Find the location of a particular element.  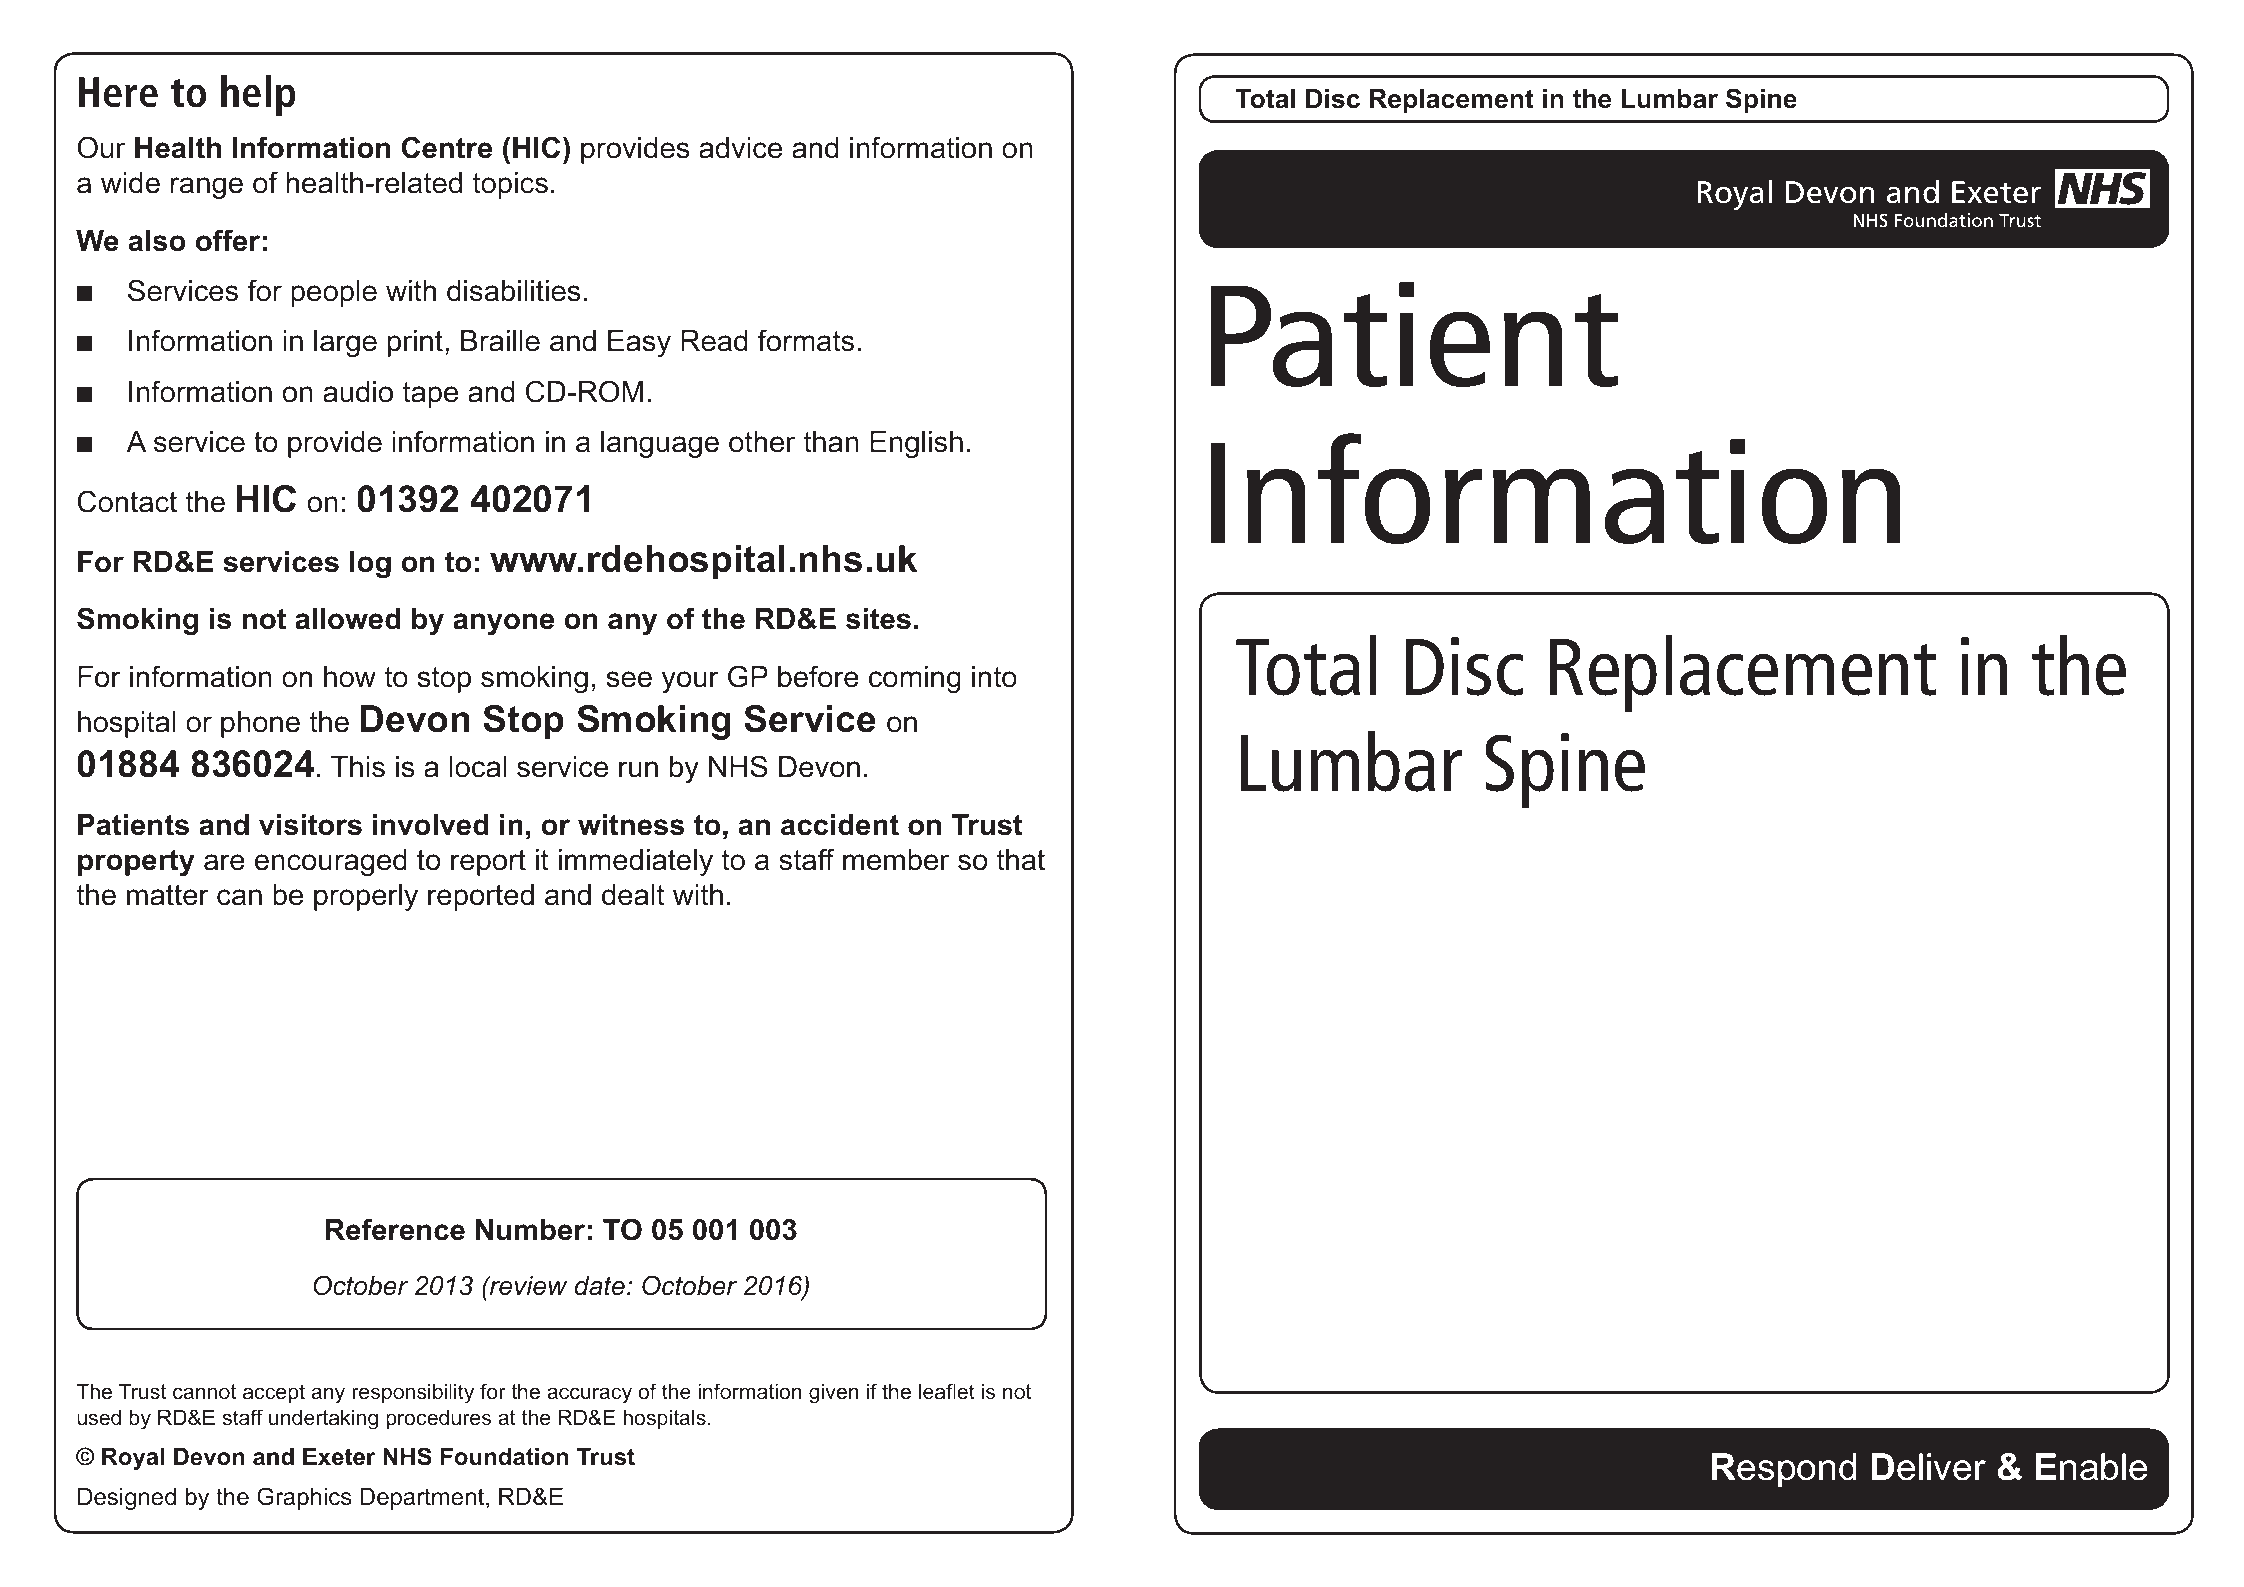

advice is located at coordinates (740, 148).
